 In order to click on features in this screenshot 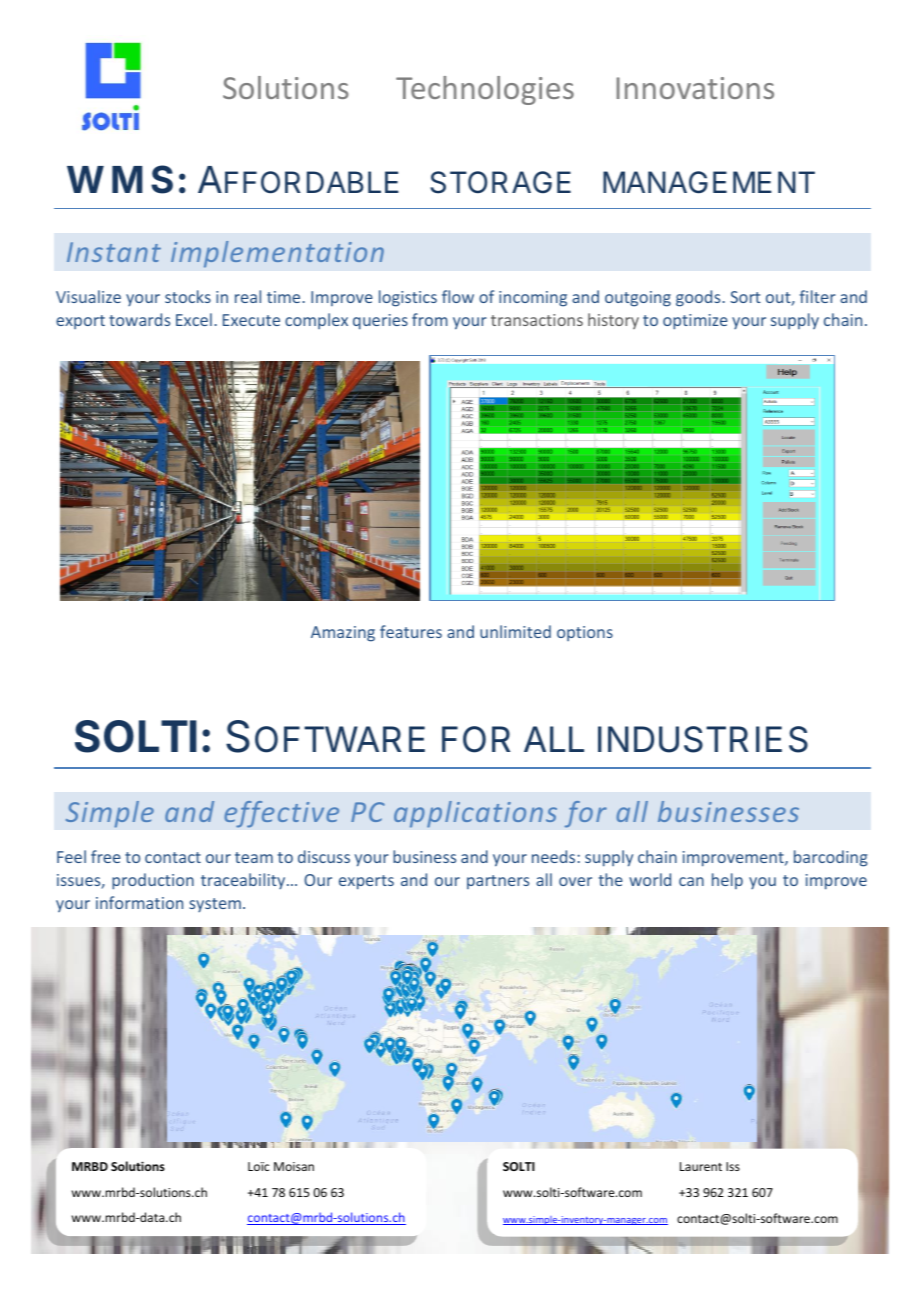, I will do `click(411, 631)`.
